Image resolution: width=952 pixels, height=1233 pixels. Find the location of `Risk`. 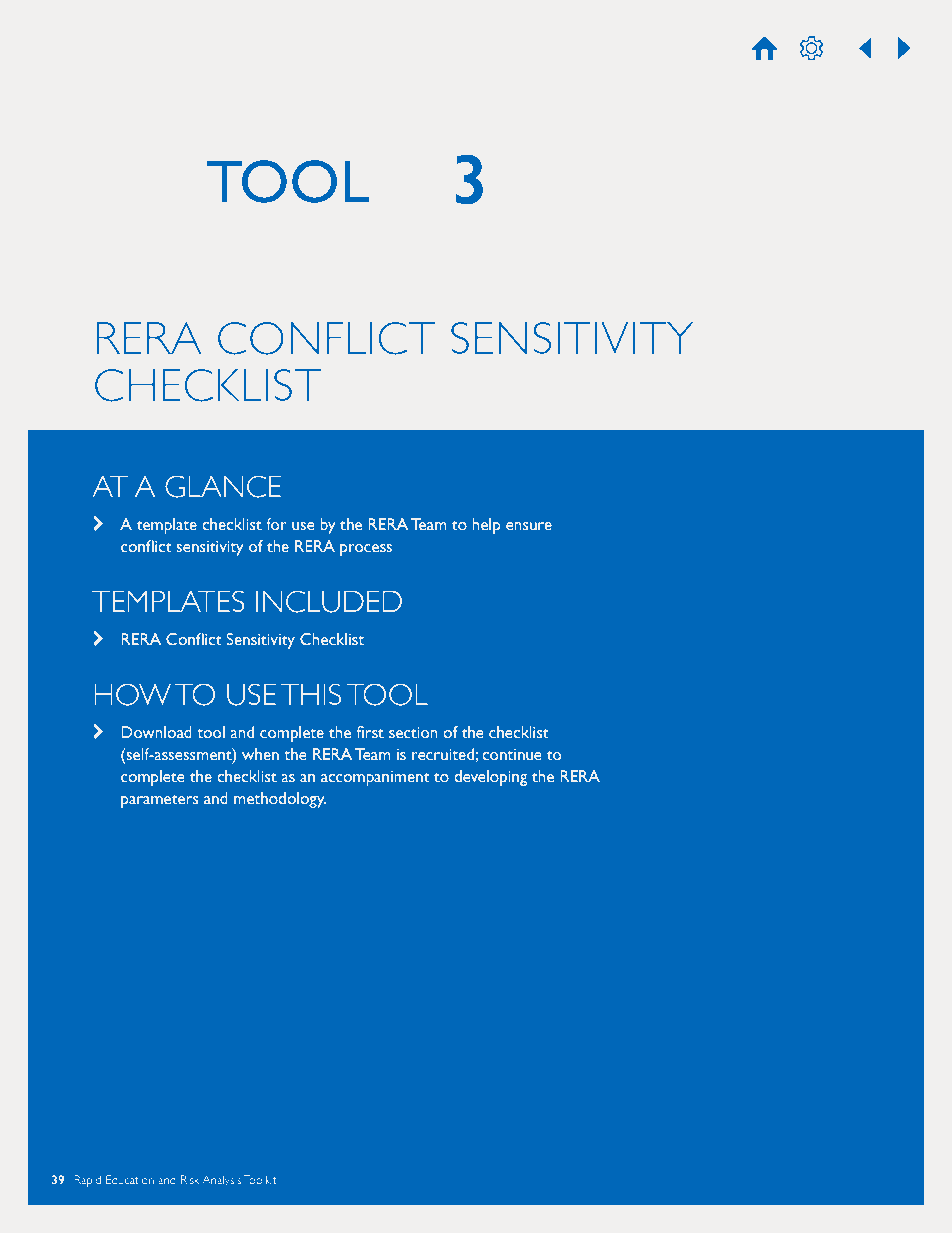

Risk is located at coordinates (190, 1179).
